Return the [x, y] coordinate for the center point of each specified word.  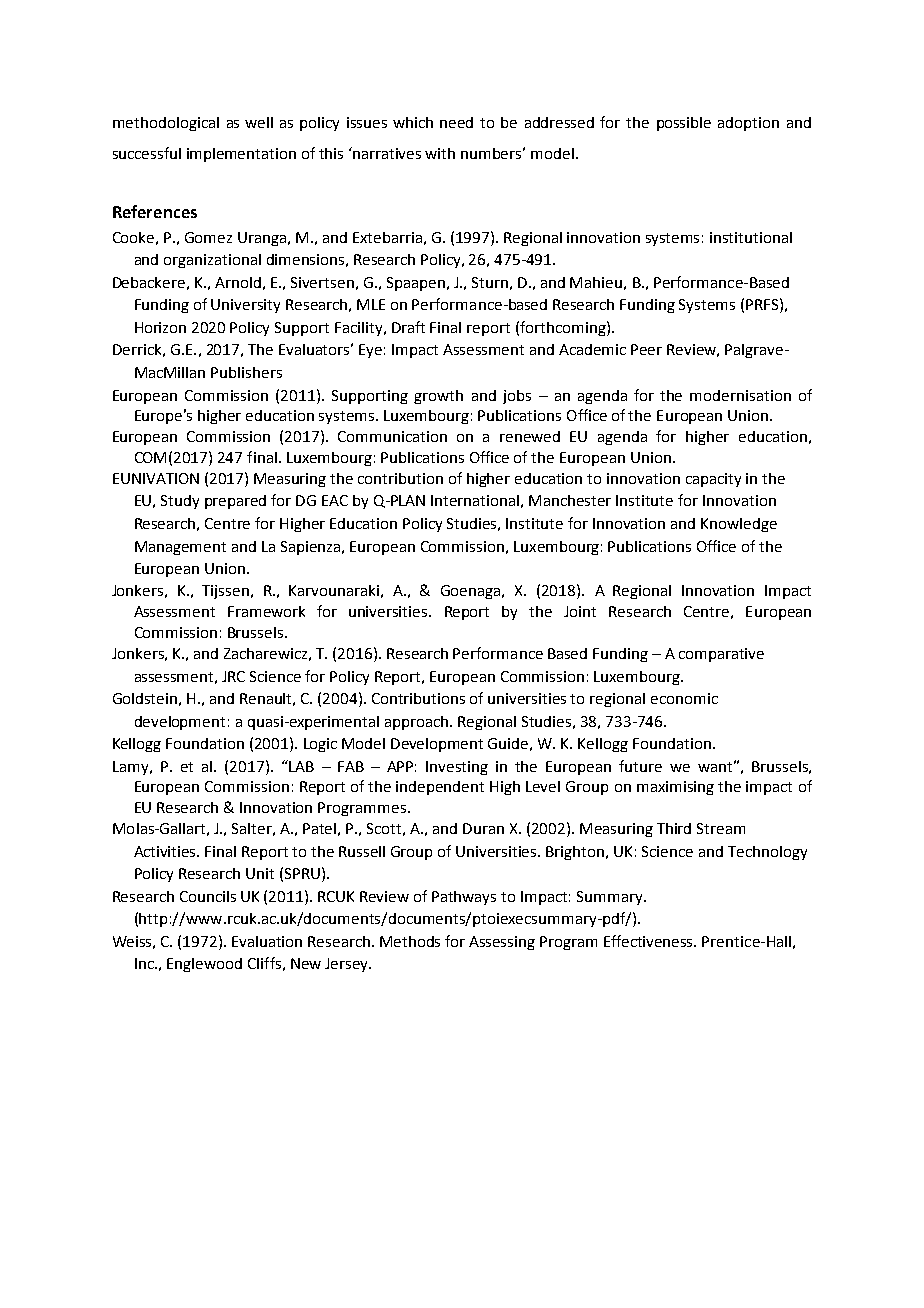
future [640, 766]
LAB [300, 766]
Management [180, 548]
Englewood [204, 965]
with [440, 153]
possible [684, 124]
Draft [408, 327]
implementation [241, 155]
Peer [646, 349]
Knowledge [739, 525]
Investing [457, 768]
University [245, 306]
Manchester [570, 500]
